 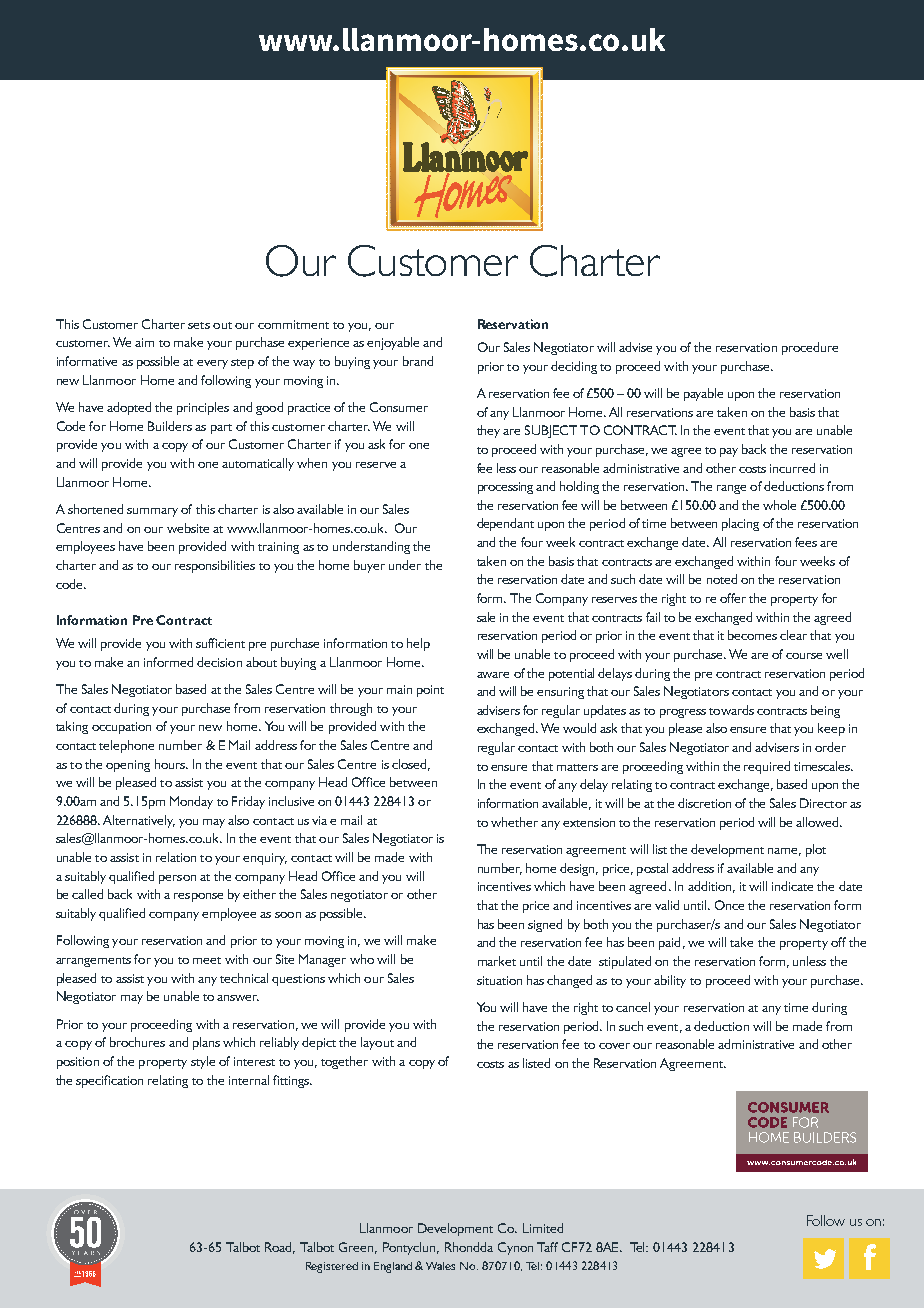 What do you see at coordinates (670, 981) in the image?
I see `ability` at bounding box center [670, 981].
